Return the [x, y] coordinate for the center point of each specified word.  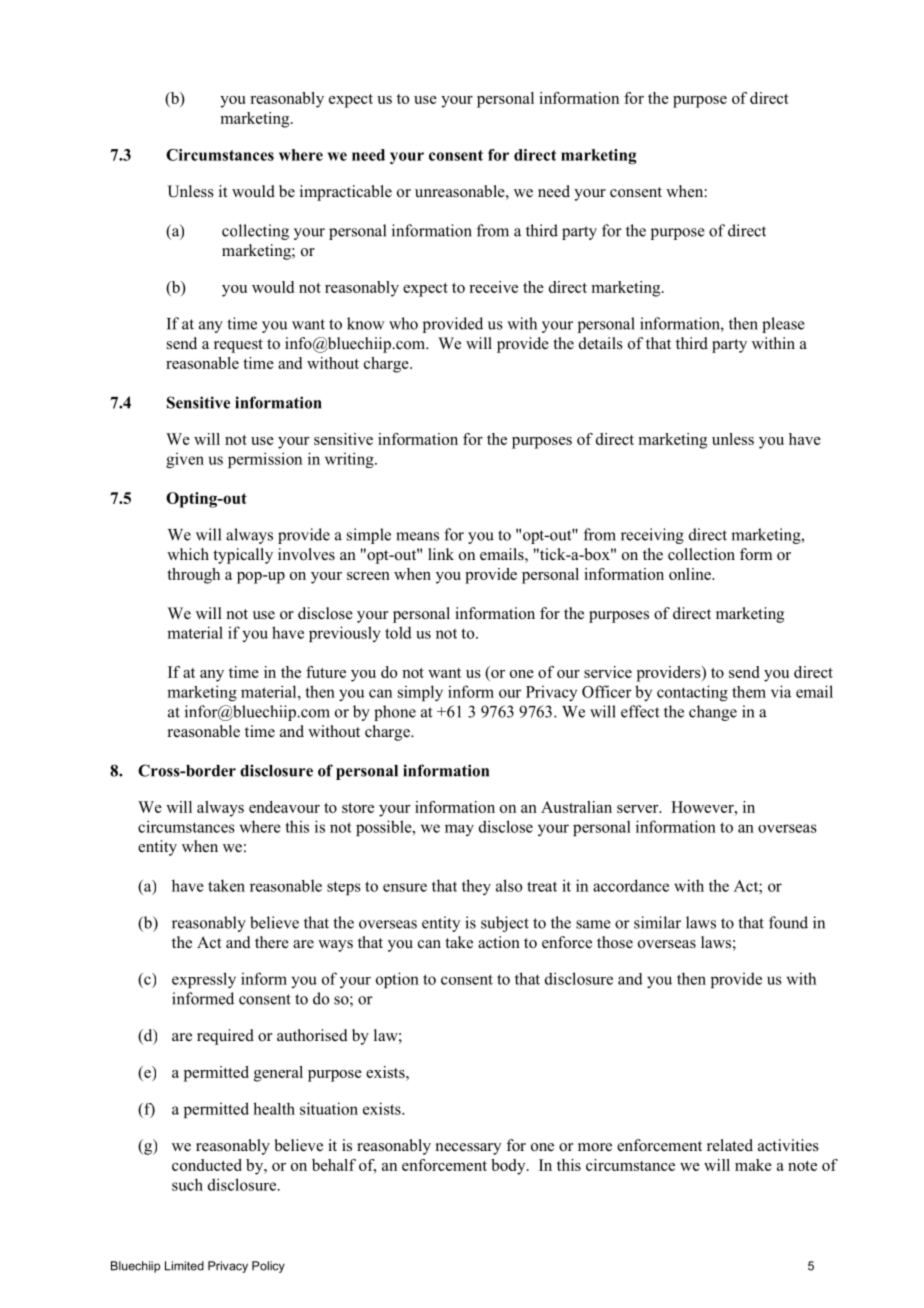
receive [493, 287]
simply [420, 693]
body [509, 1167]
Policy [268, 1267]
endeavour [284, 807]
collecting [255, 232]
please [783, 325]
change [713, 713]
